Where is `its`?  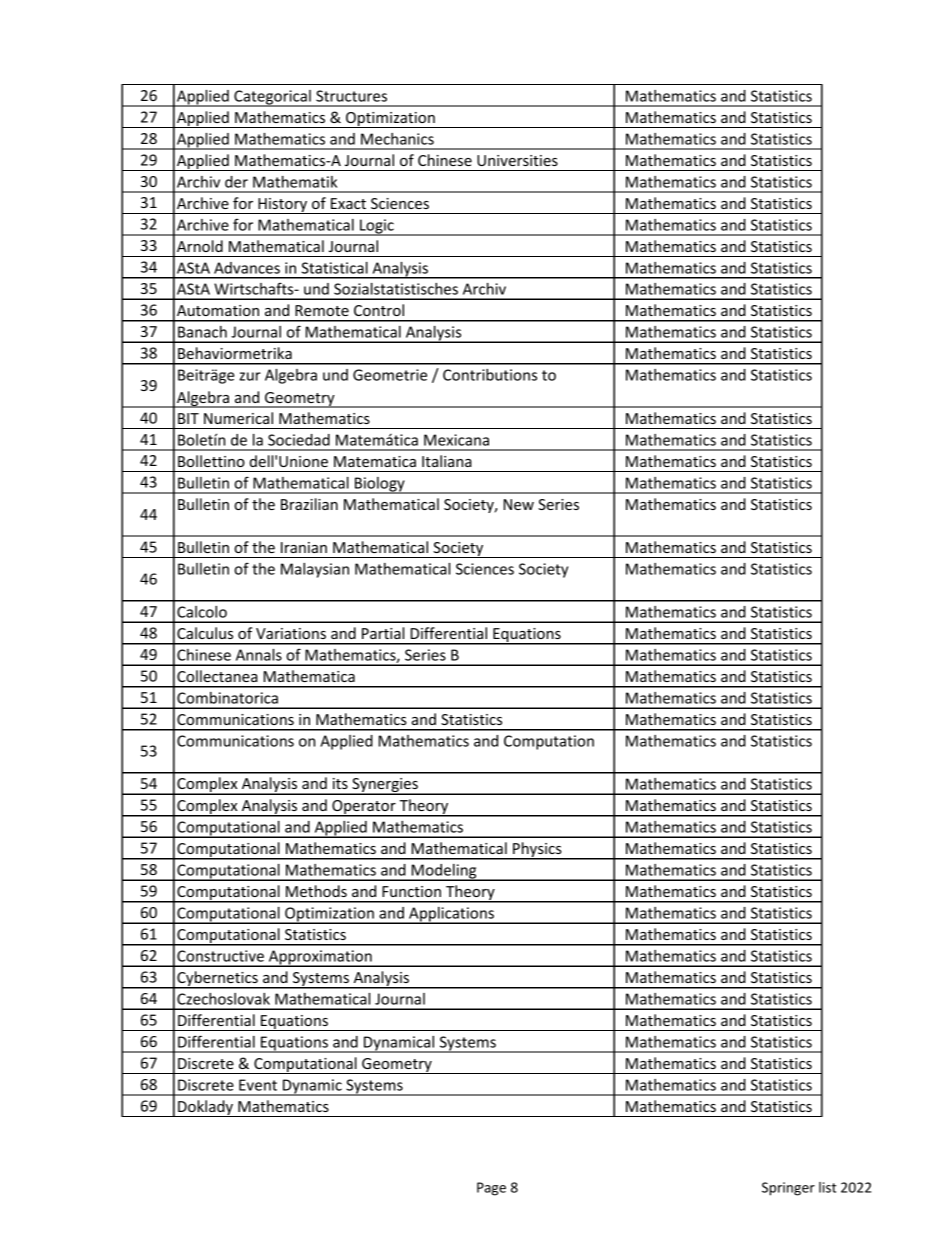 its is located at coordinates (340, 783).
